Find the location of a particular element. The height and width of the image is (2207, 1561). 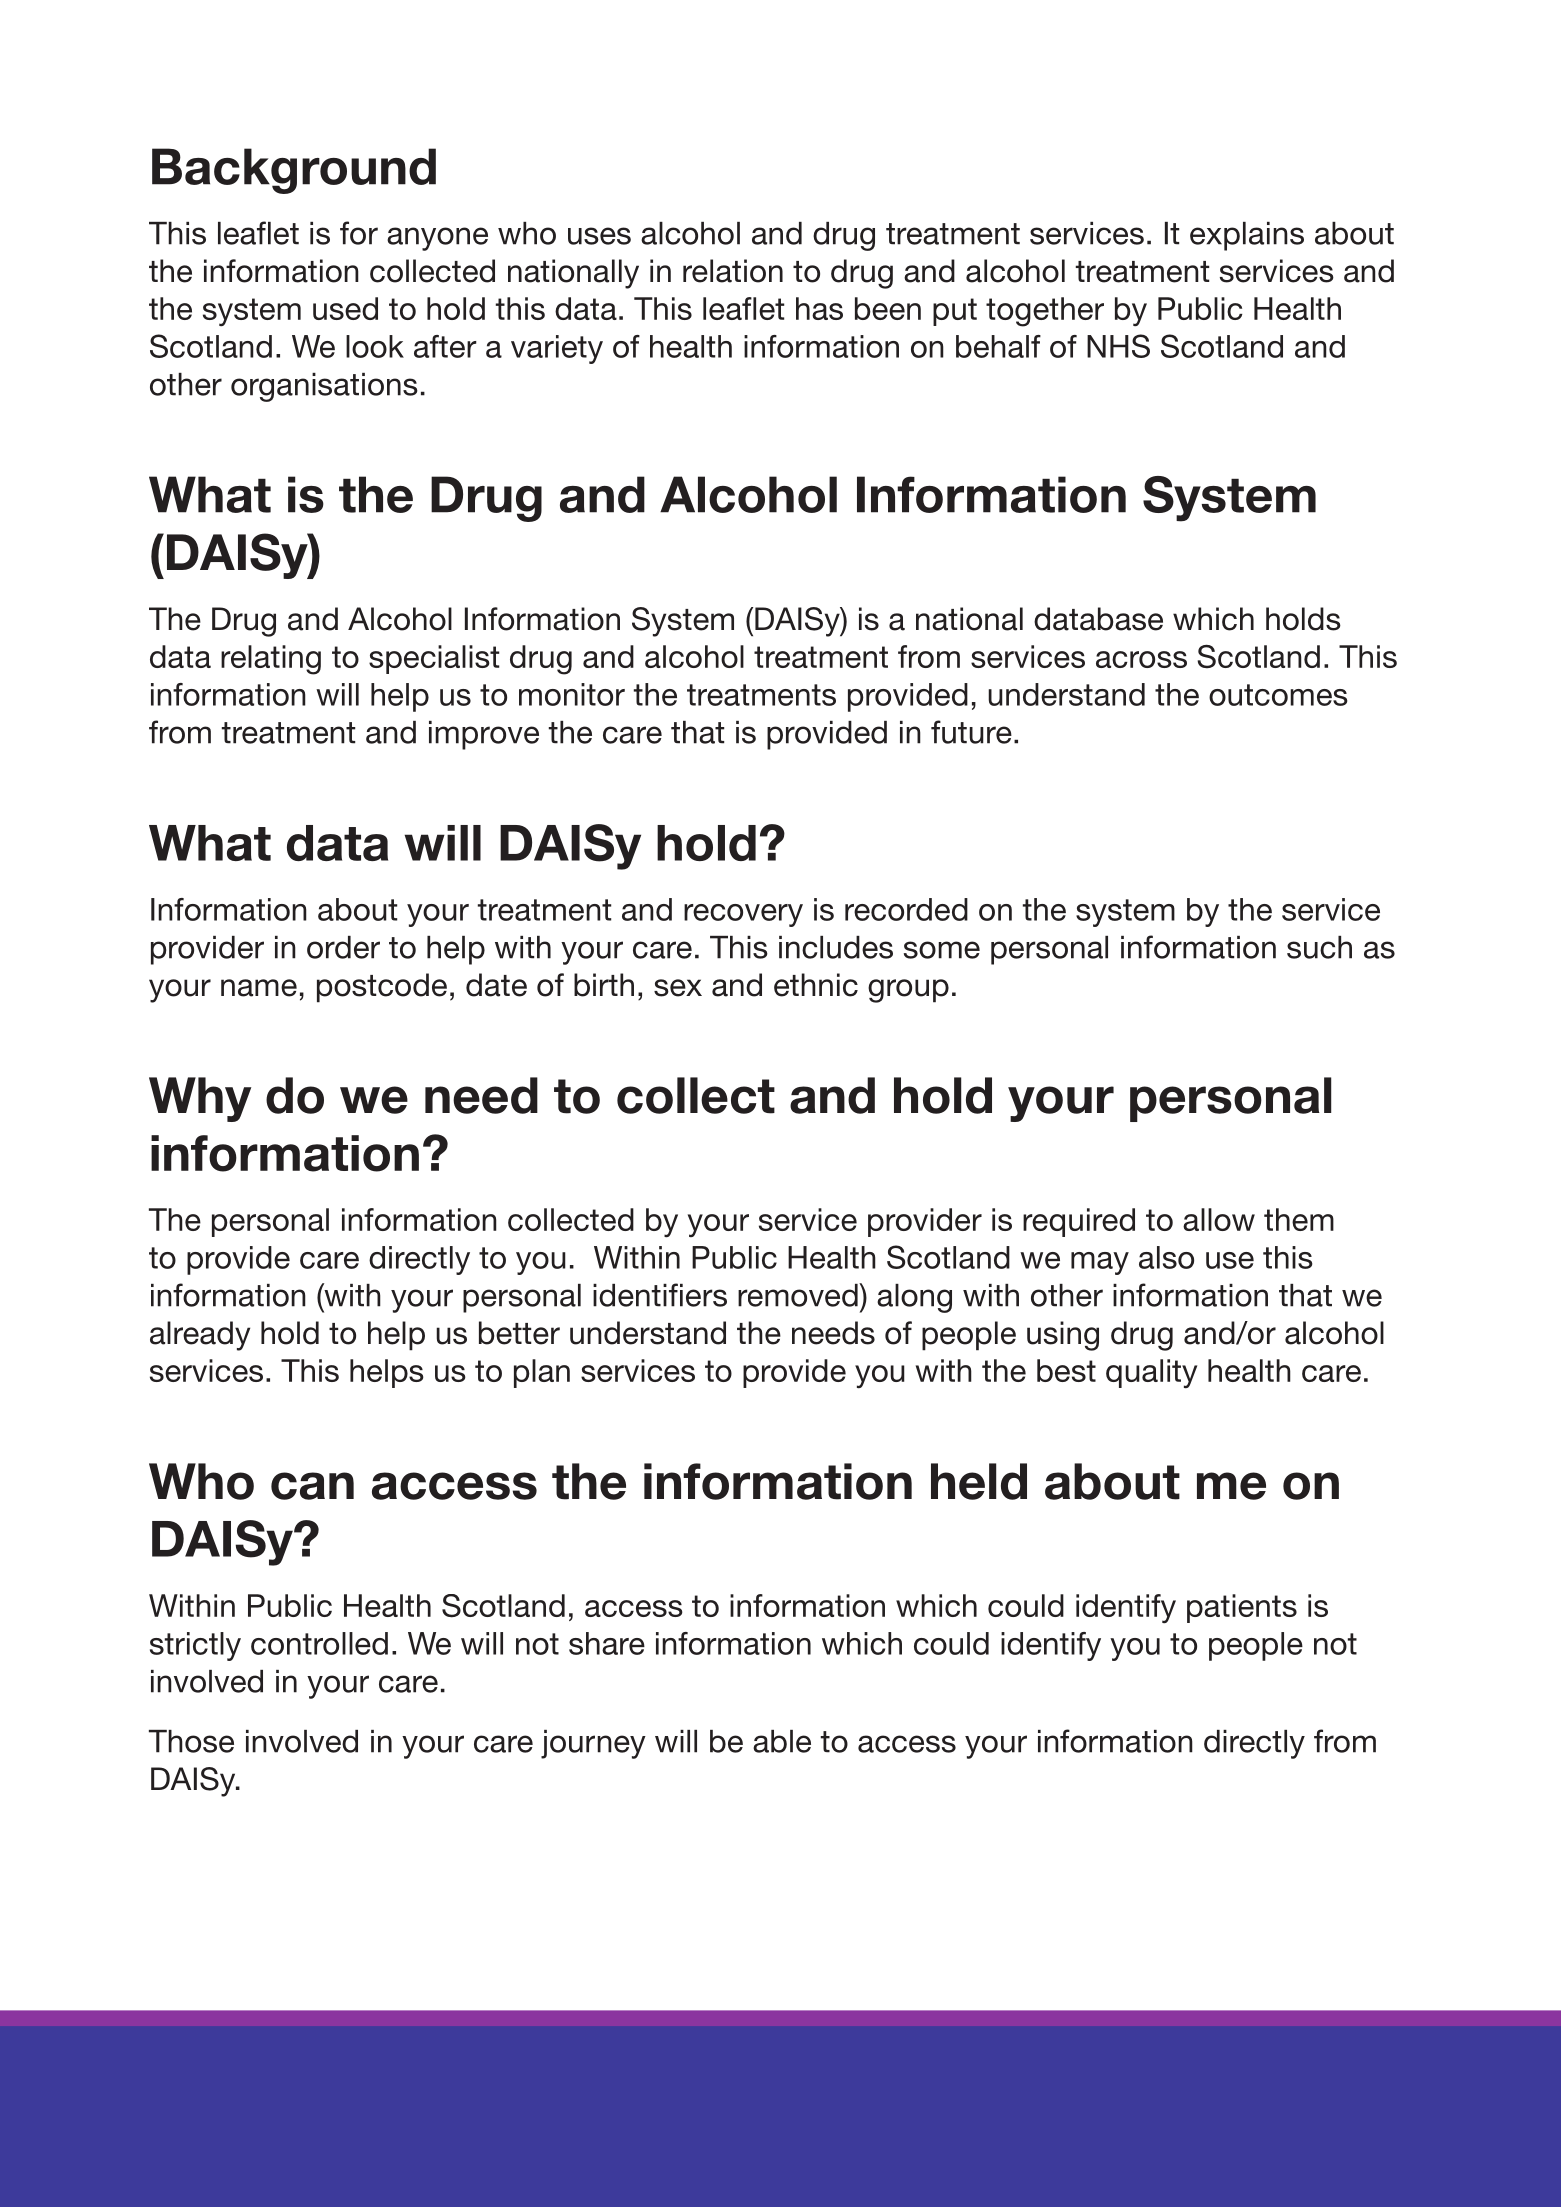

relation is located at coordinates (733, 271).
